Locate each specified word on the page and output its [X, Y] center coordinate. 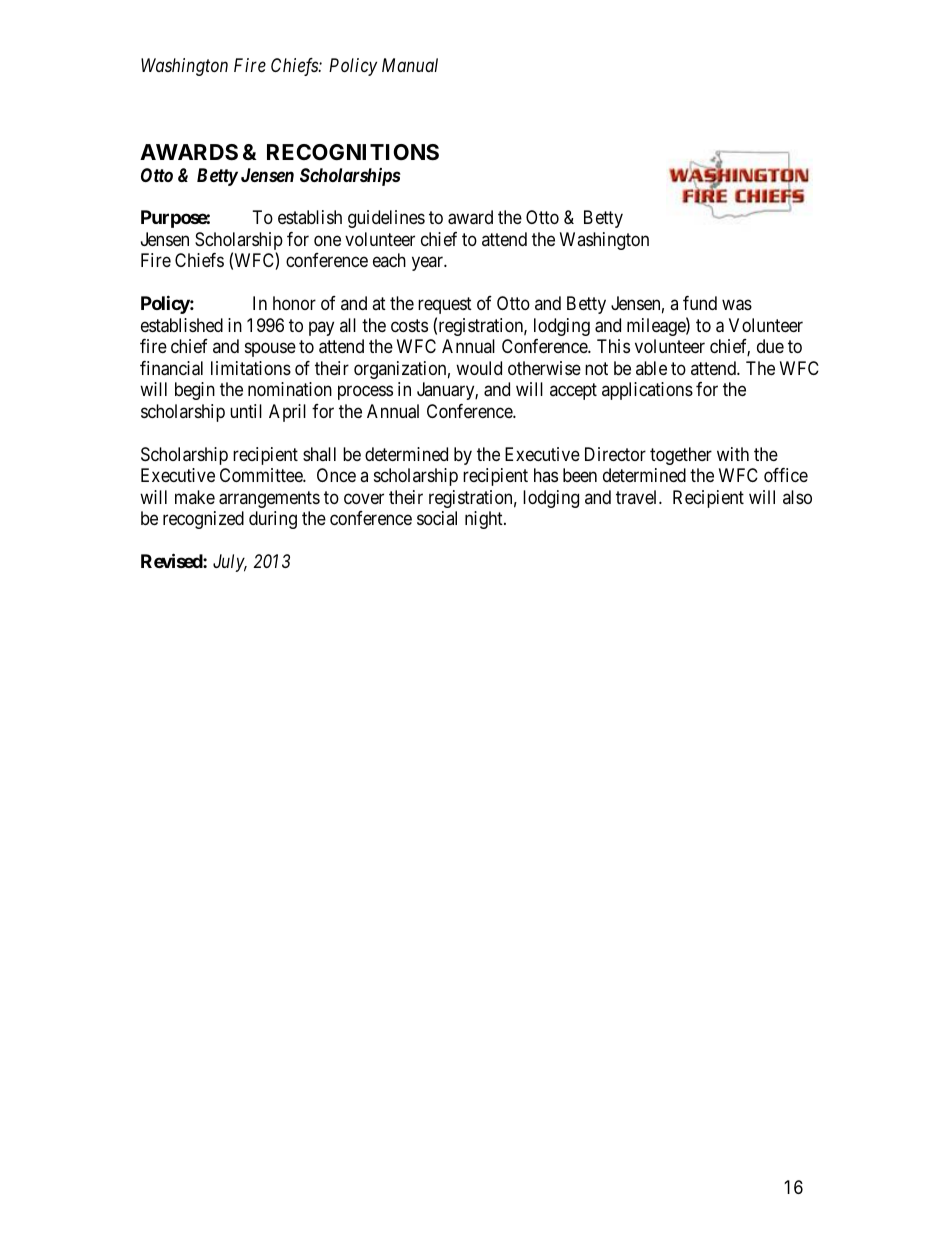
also [797, 497]
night [485, 520]
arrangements [269, 499]
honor [294, 303]
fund [700, 303]
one [327, 240]
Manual [410, 65]
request [445, 306]
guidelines [386, 219]
